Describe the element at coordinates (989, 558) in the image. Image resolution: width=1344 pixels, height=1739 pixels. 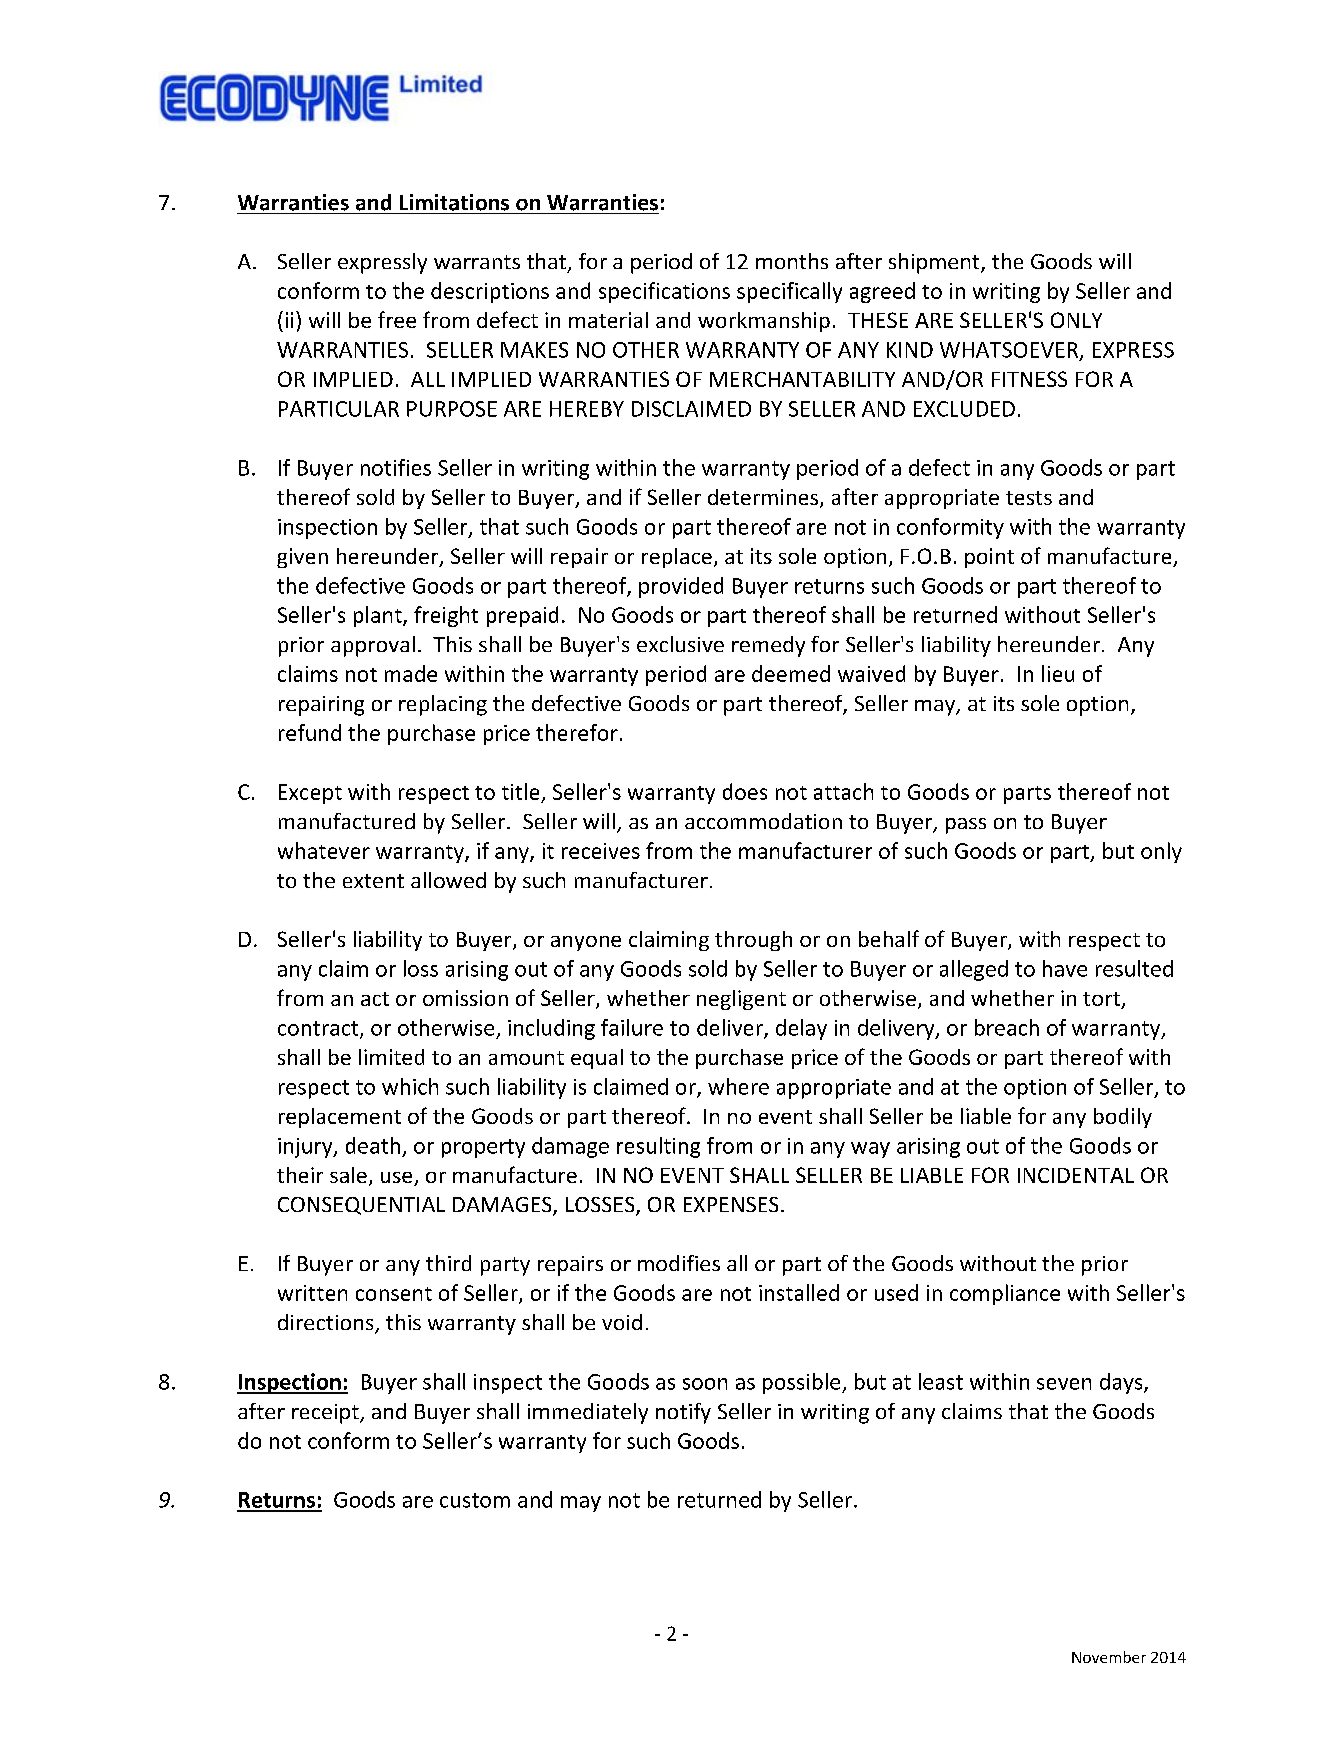
I see `point` at that location.
